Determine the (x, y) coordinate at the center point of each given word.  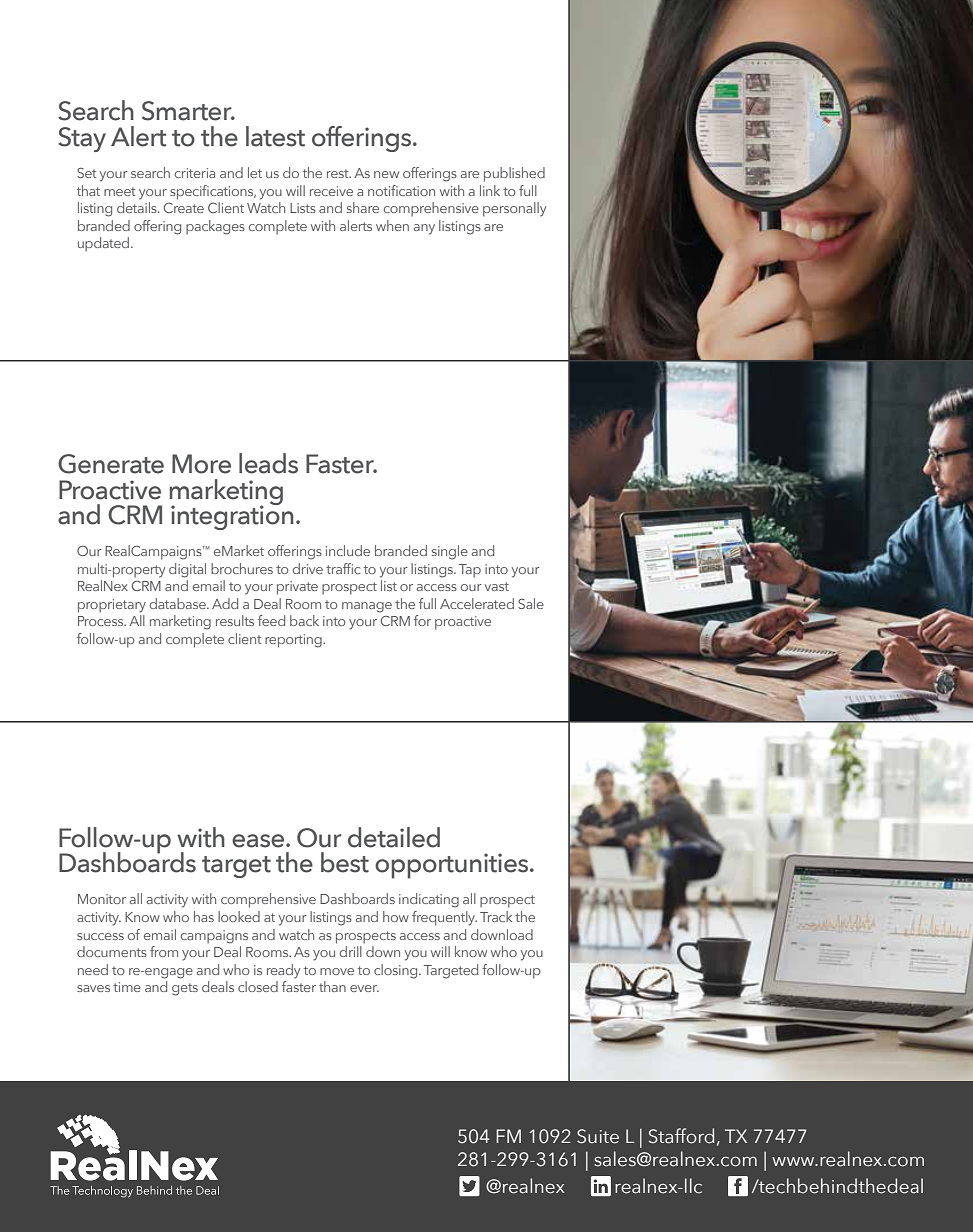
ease (259, 841)
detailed (394, 837)
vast (497, 586)
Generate (111, 464)
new (386, 174)
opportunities (453, 866)
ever (364, 988)
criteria (195, 173)
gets (185, 989)
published (514, 174)
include (348, 550)
